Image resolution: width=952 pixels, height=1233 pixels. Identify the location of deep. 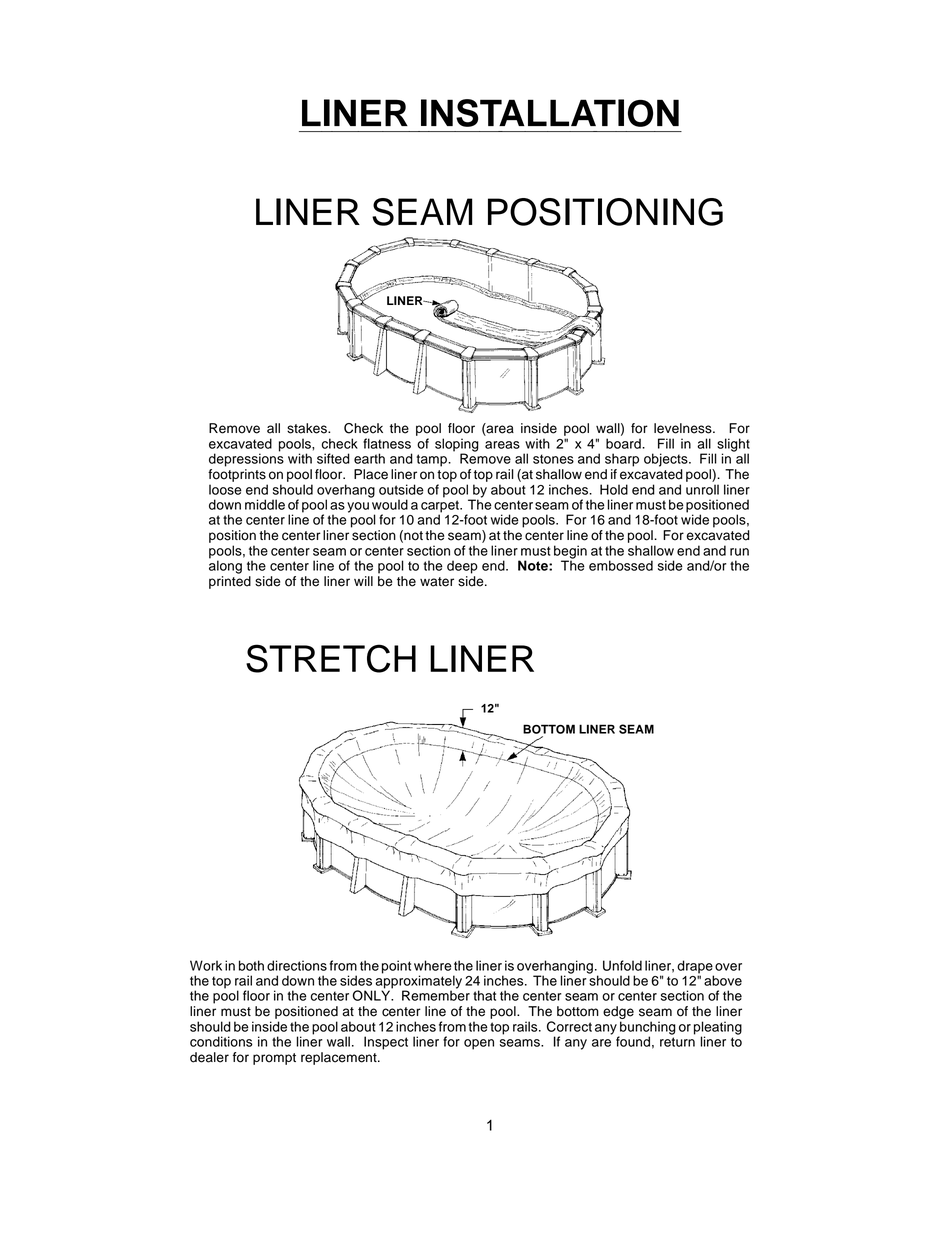
(462, 567).
